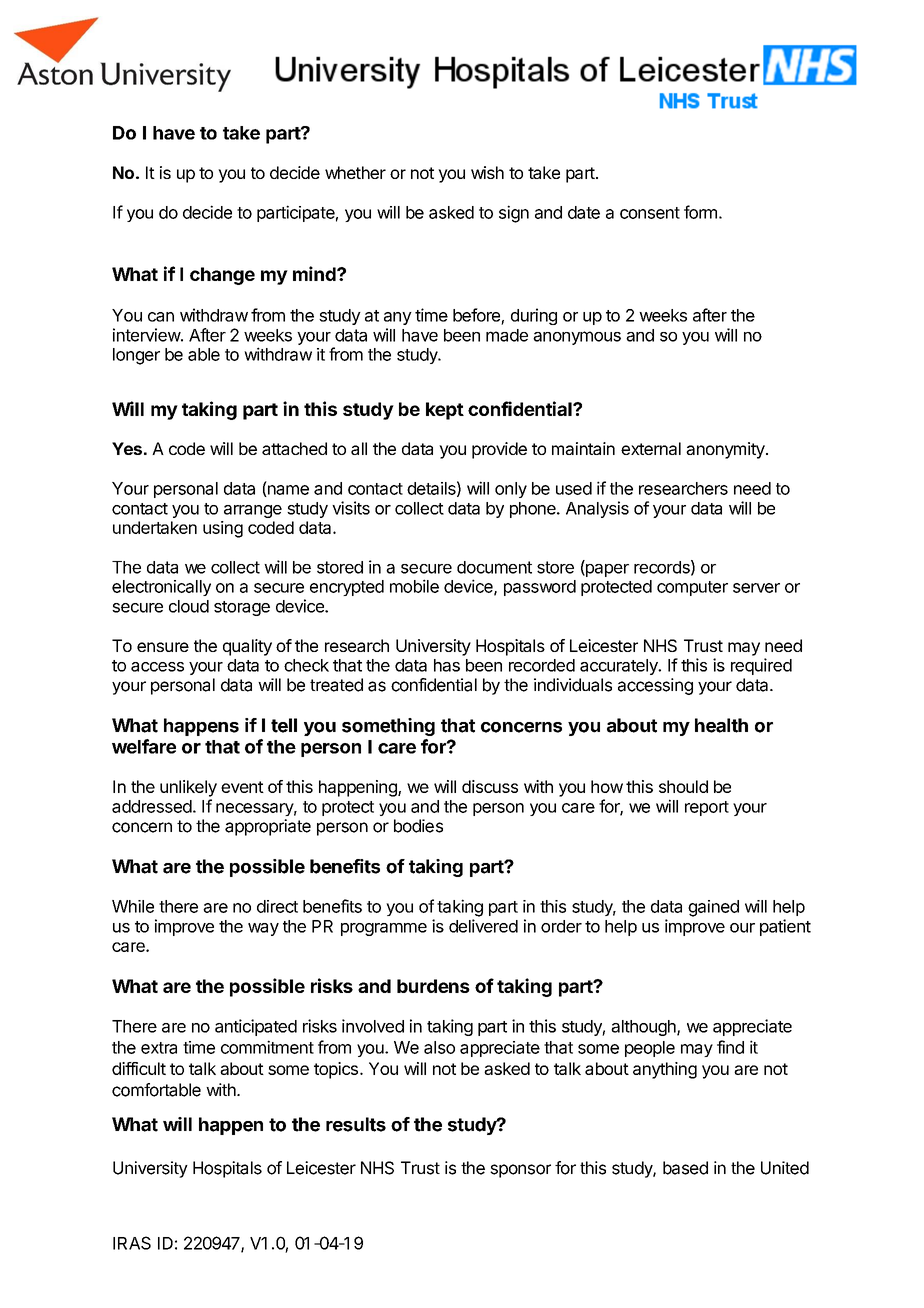 The height and width of the image is (1308, 924). What do you see at coordinates (487, 172) in the image?
I see `wish` at bounding box center [487, 172].
